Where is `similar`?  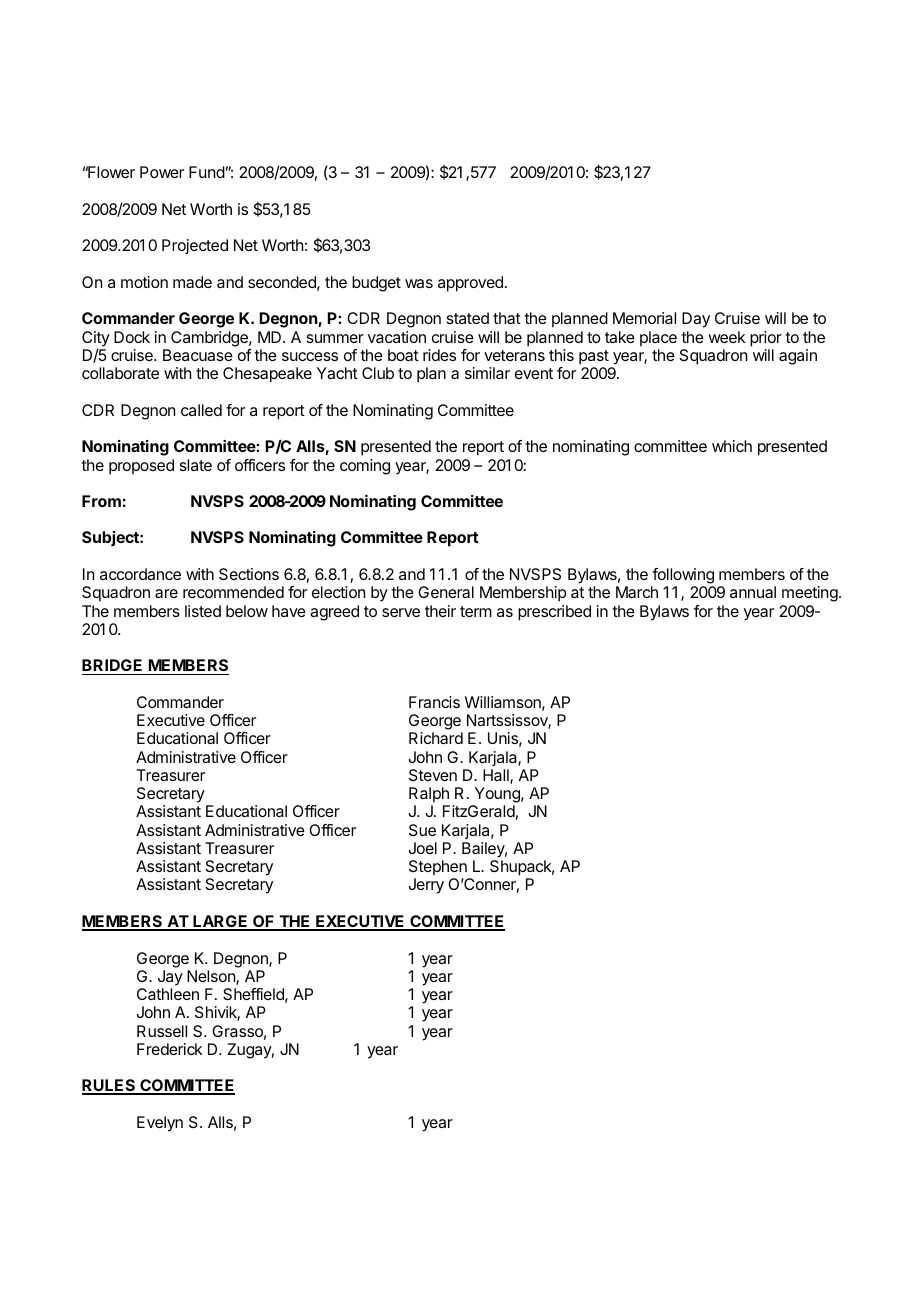 similar is located at coordinates (487, 373).
